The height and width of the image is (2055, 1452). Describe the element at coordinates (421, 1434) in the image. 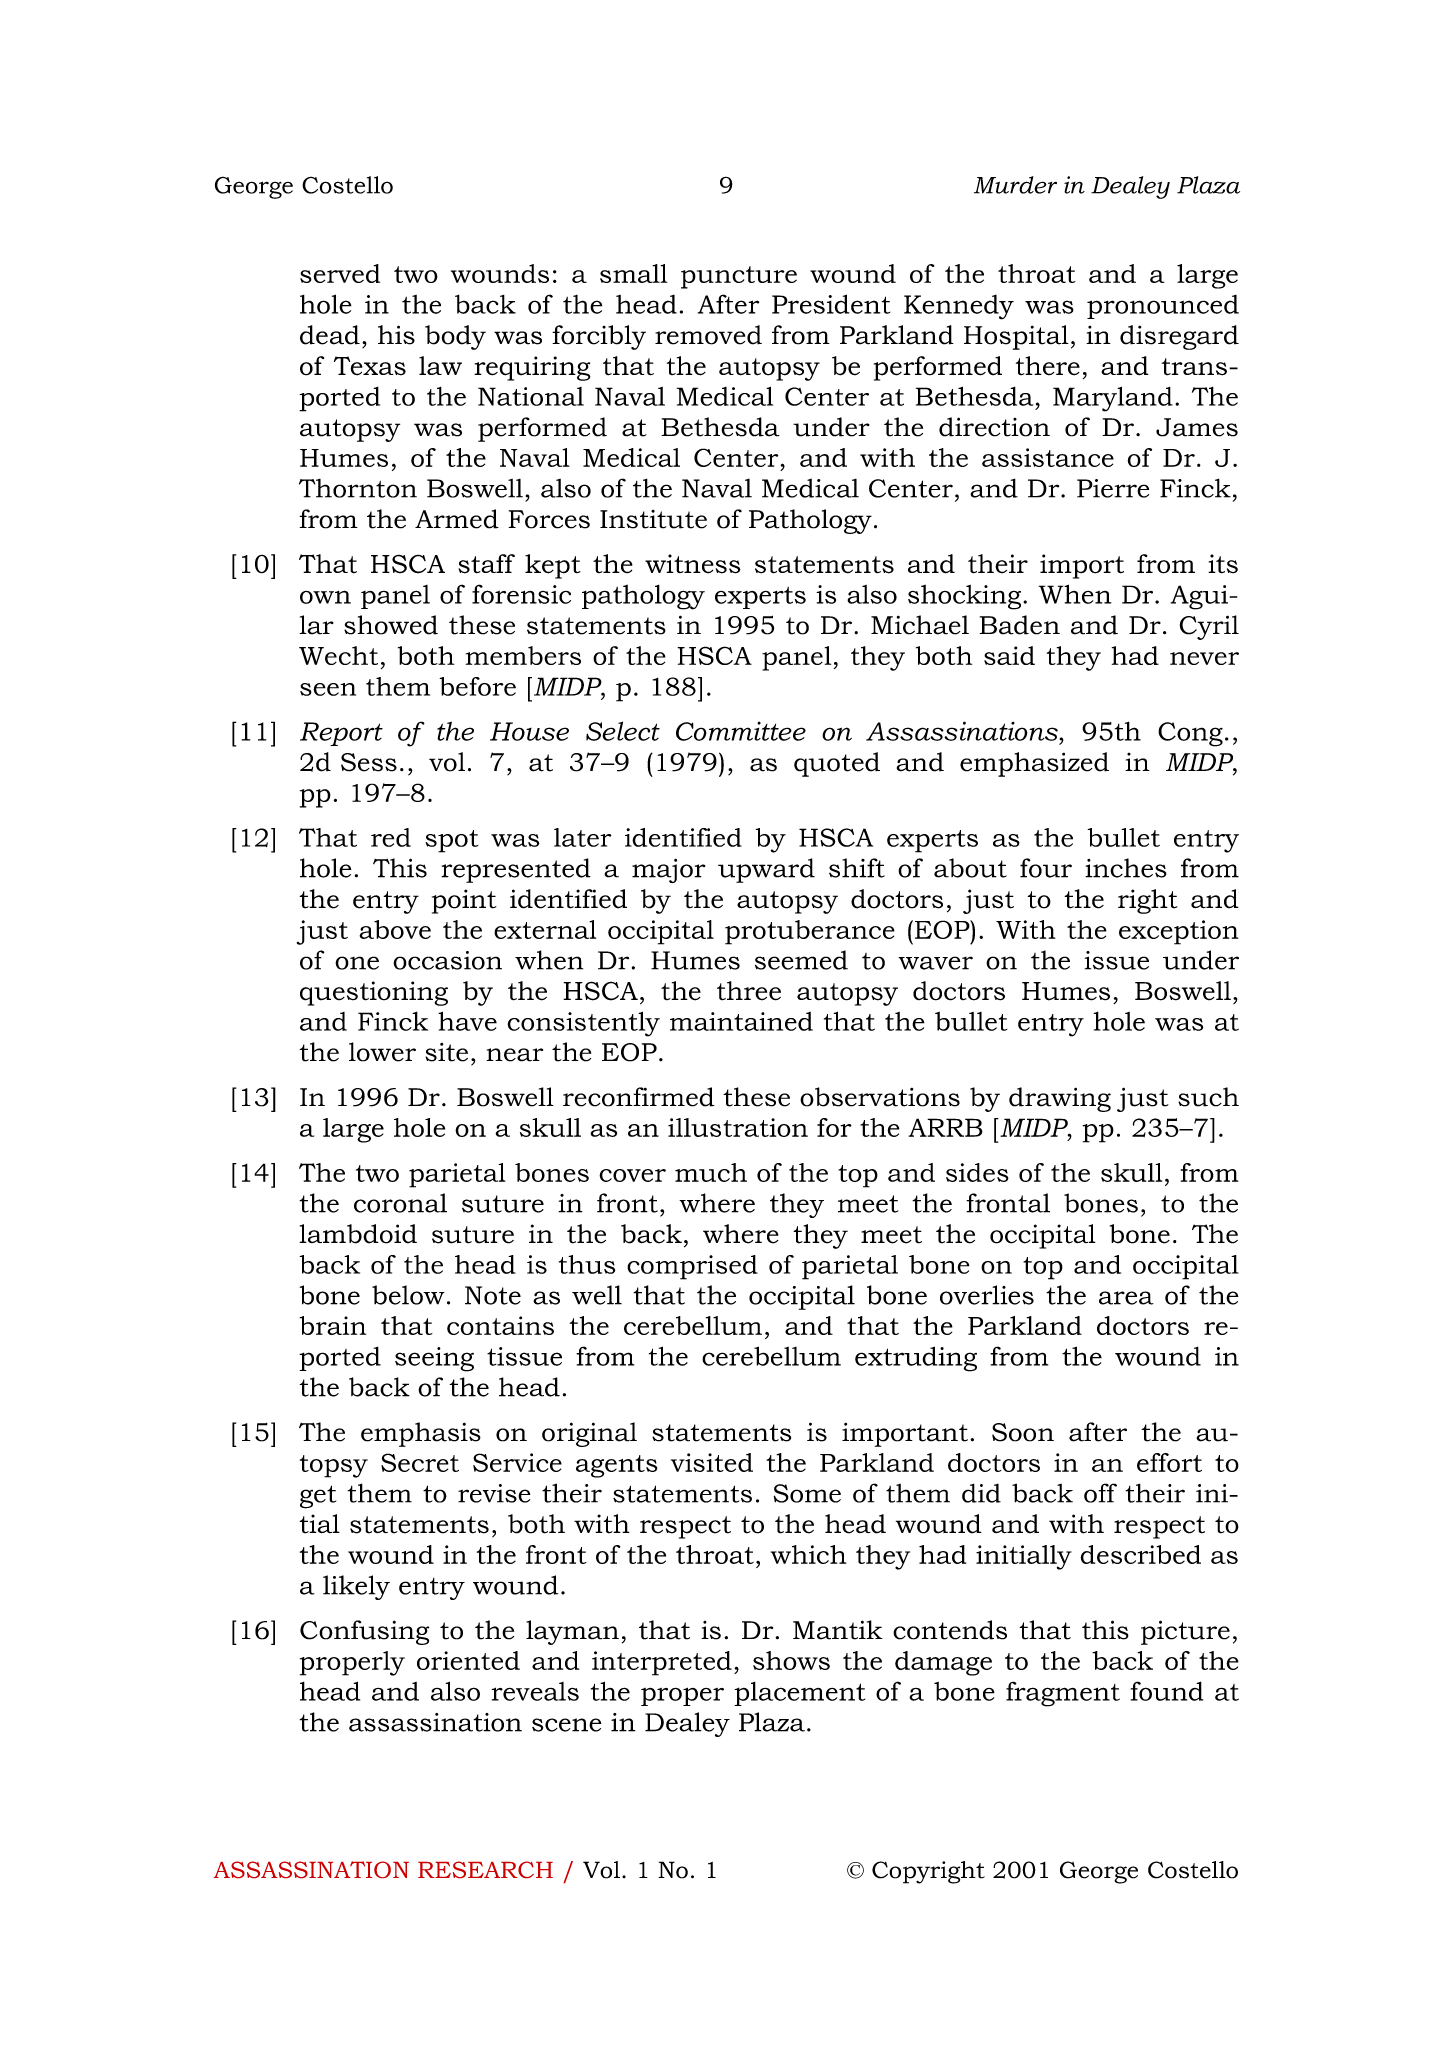

I see `emphasis` at that location.
